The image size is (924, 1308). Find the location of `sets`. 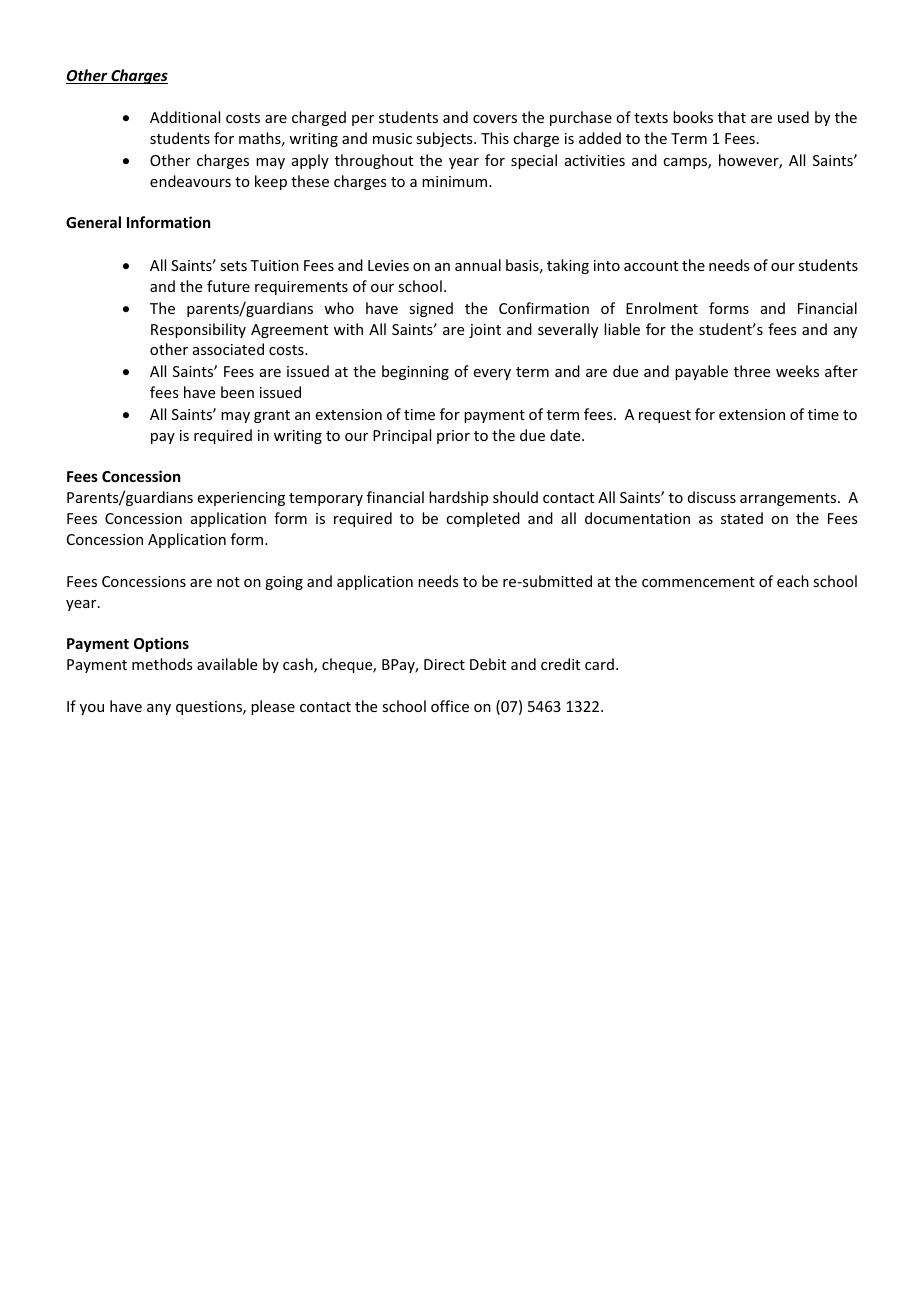

sets is located at coordinates (233, 266).
